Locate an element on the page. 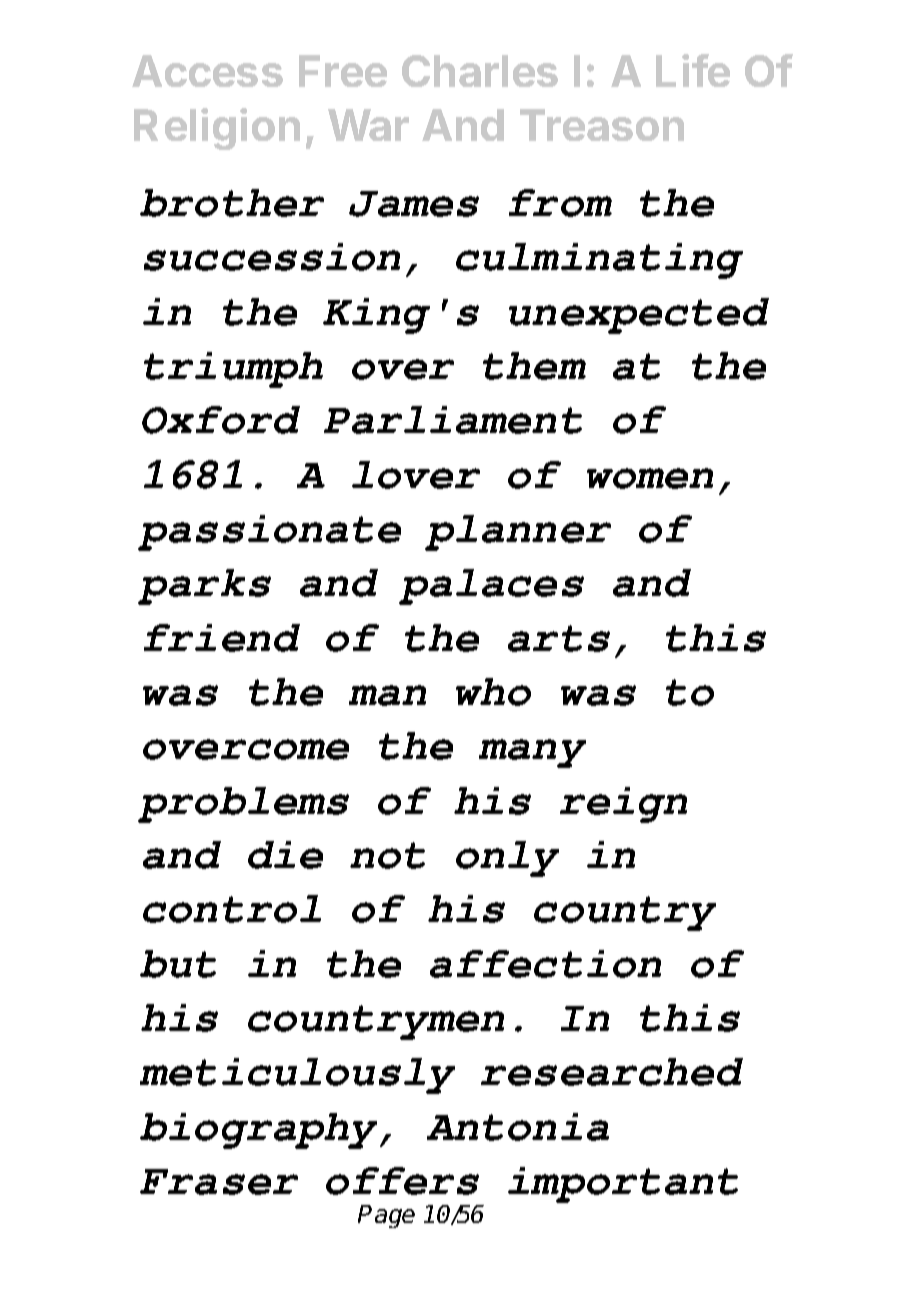  Treason is located at coordinates (602, 125).
